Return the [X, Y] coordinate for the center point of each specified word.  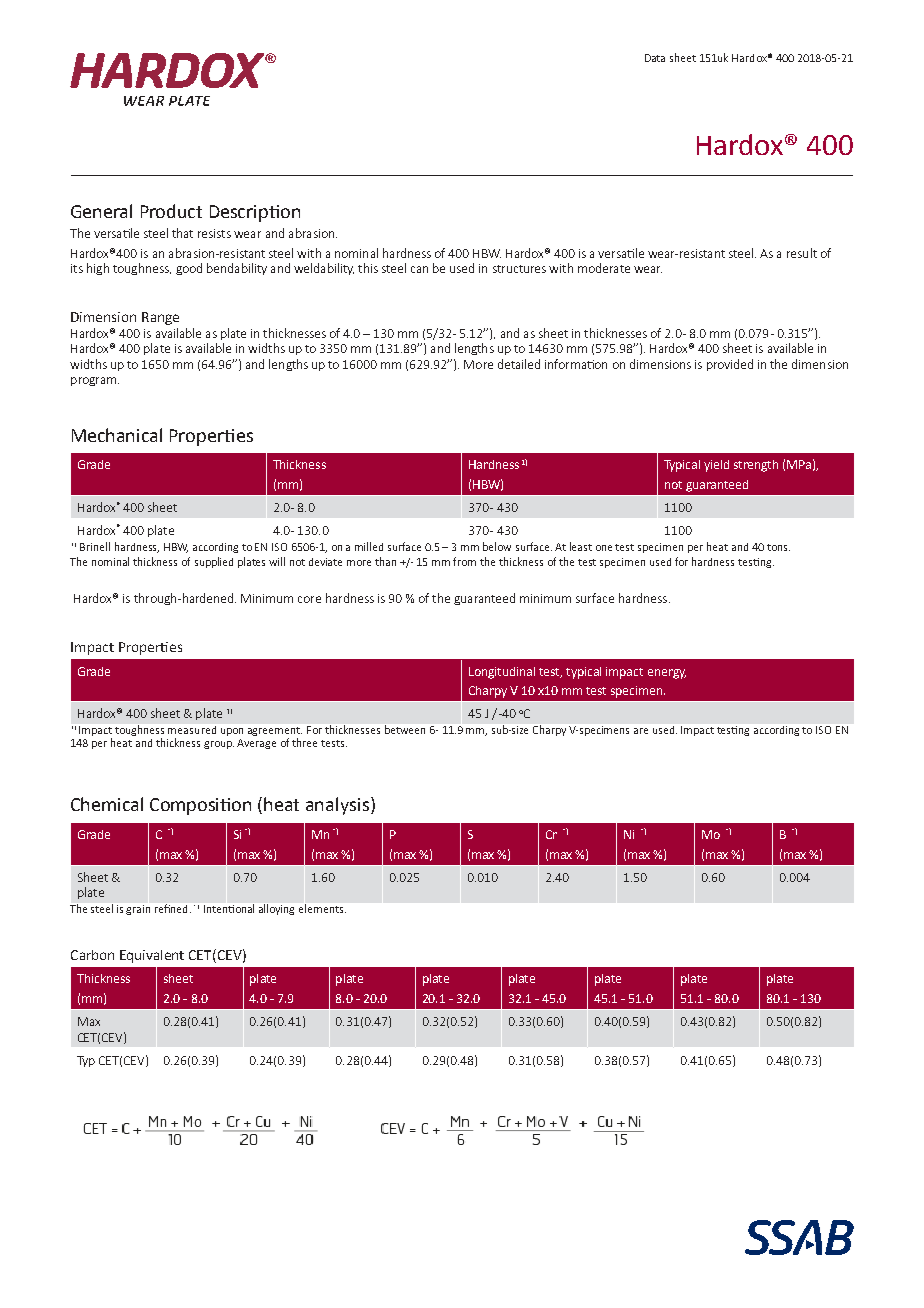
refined [171, 908]
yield [716, 466]
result [802, 253]
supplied [214, 562]
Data [655, 58]
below [497, 546]
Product [171, 211]
